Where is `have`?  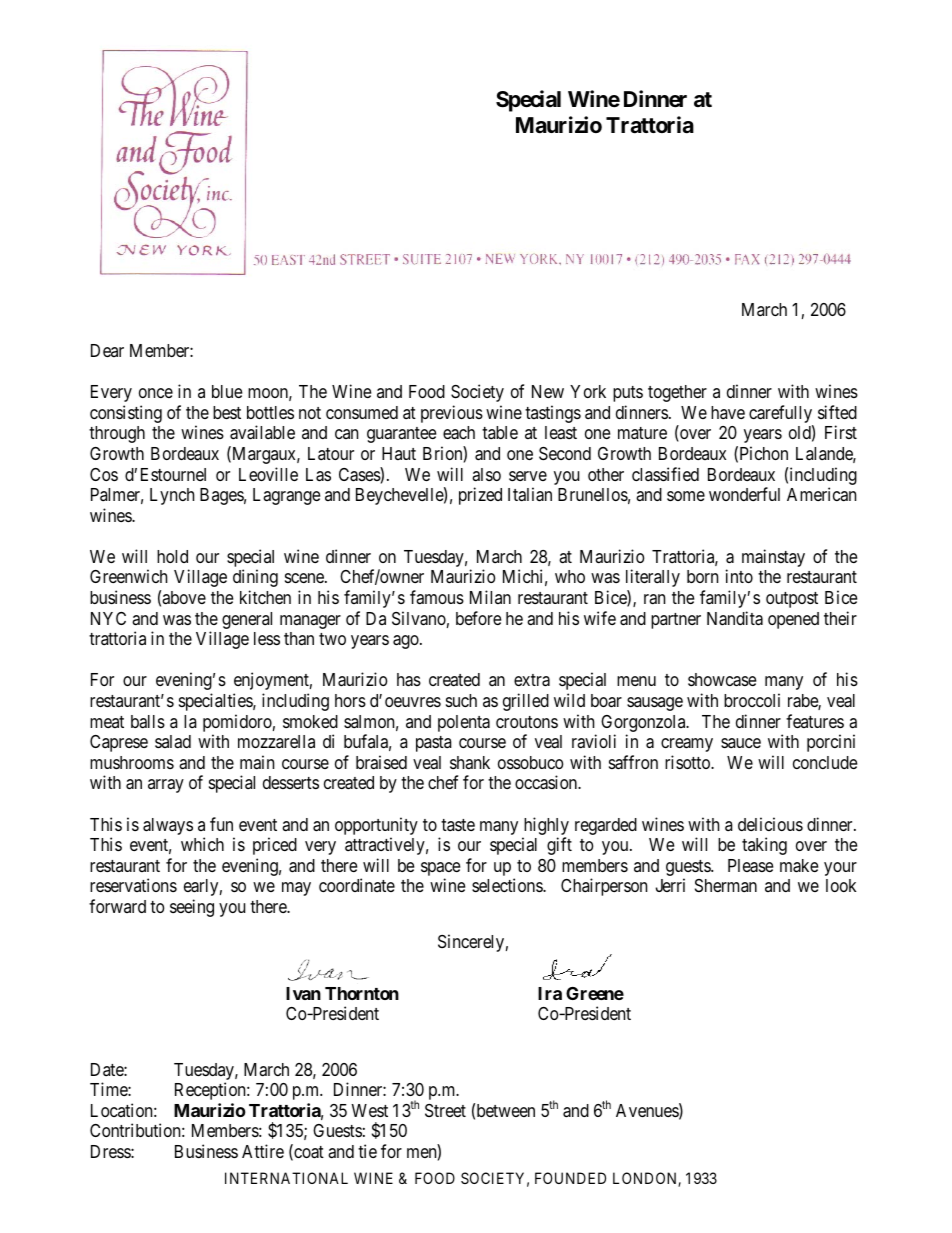
have is located at coordinates (728, 412).
